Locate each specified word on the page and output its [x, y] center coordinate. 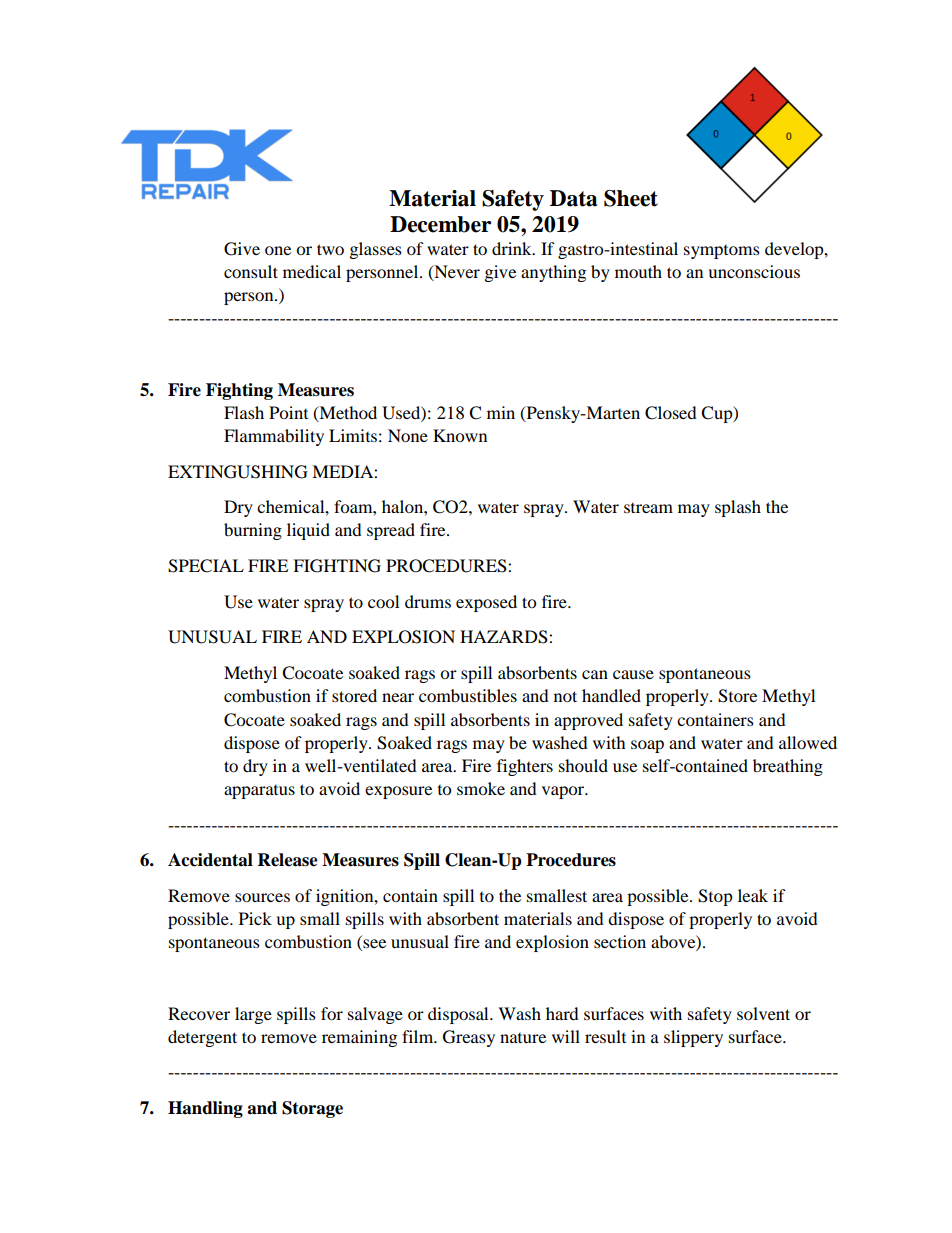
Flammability [274, 437]
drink [513, 248]
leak [753, 895]
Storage [312, 1109]
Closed [671, 413]
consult [251, 271]
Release [288, 860]
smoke [481, 788]
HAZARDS [505, 637]
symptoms [722, 252]
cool [383, 601]
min [501, 412]
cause [633, 674]
